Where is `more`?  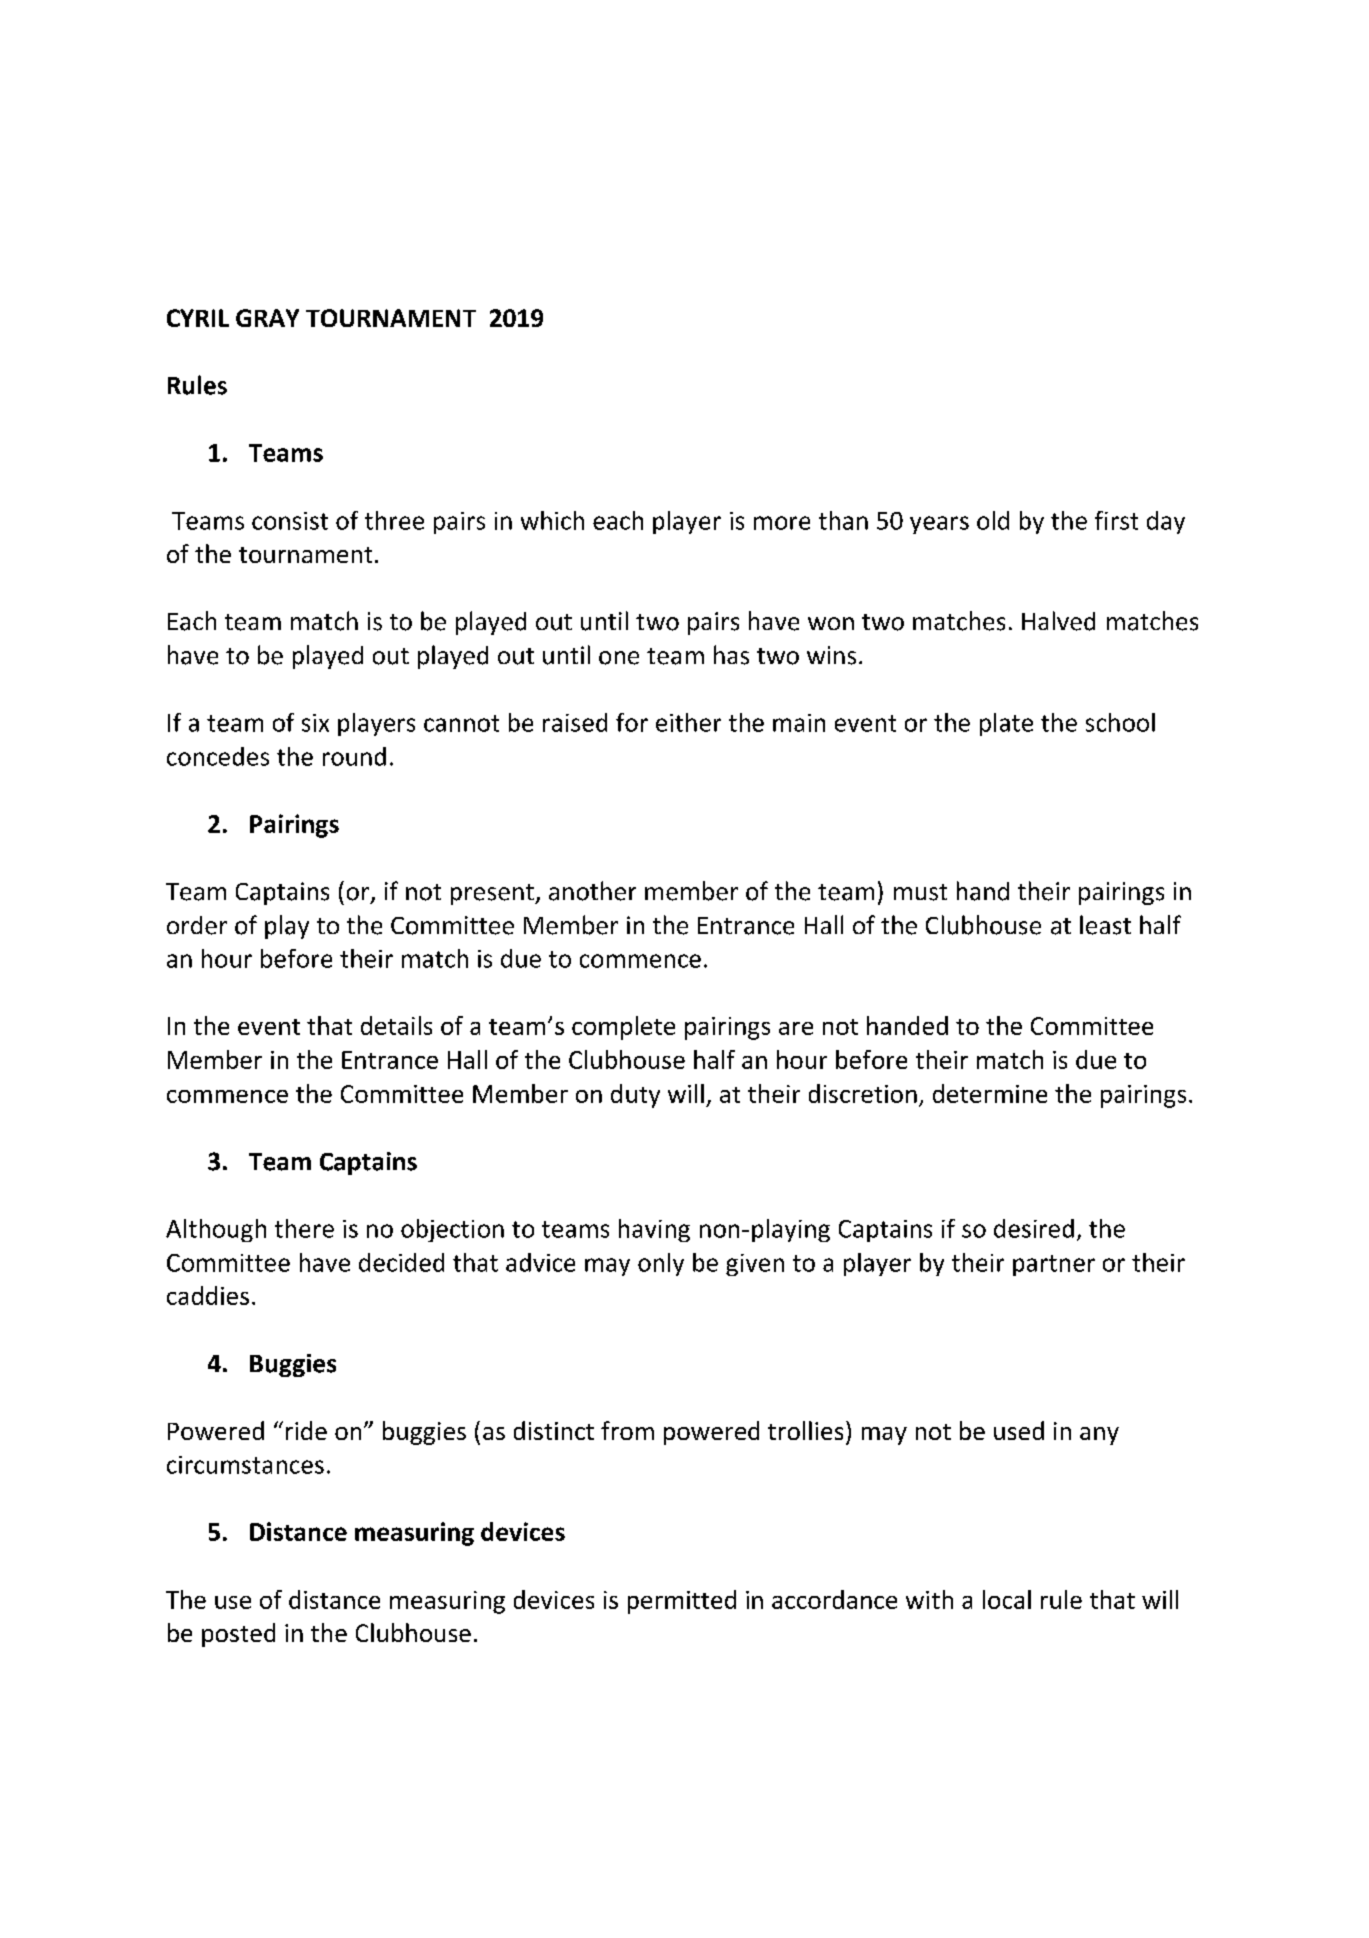 more is located at coordinates (782, 523).
